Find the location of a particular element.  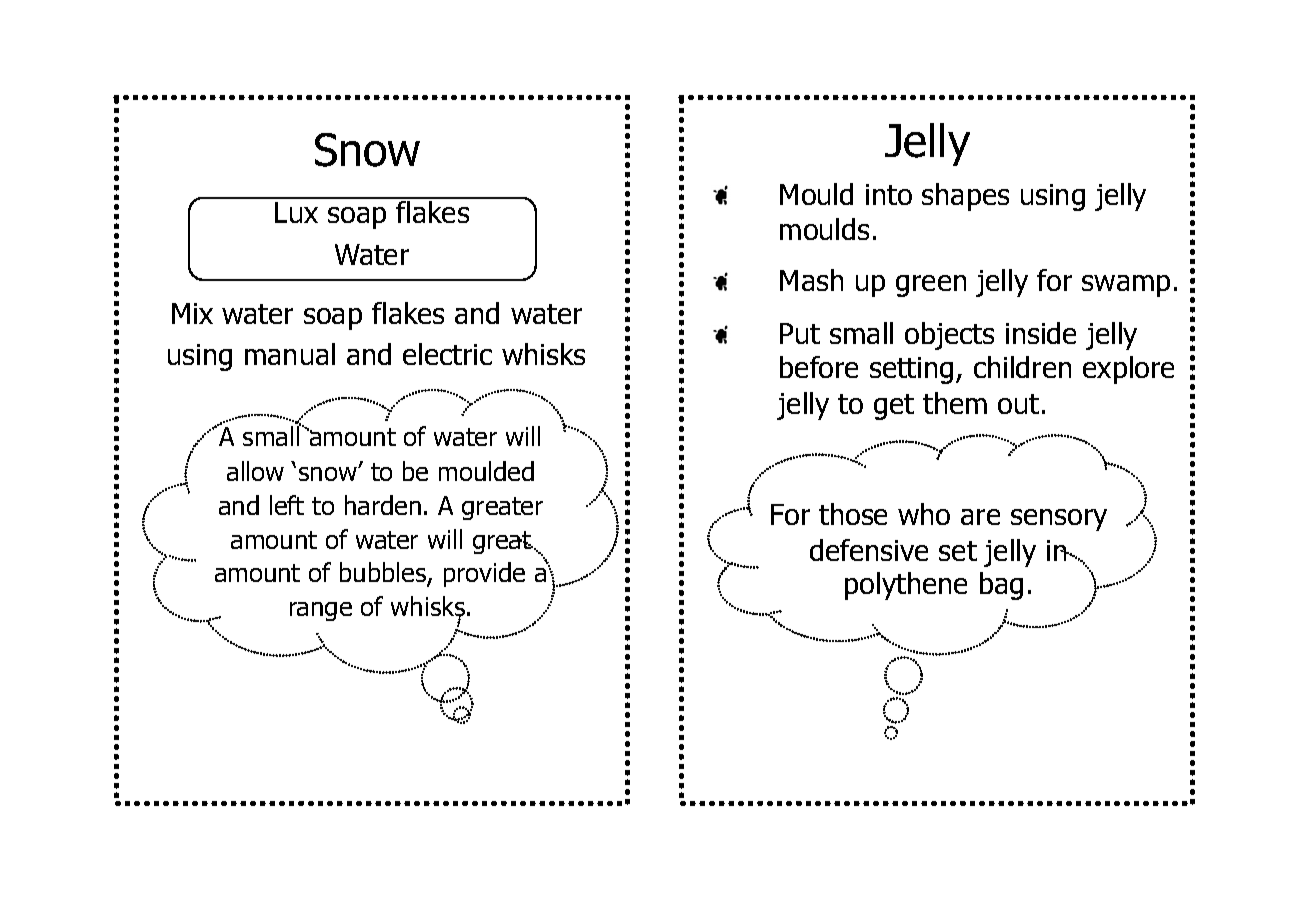

provide is located at coordinates (484, 574).
